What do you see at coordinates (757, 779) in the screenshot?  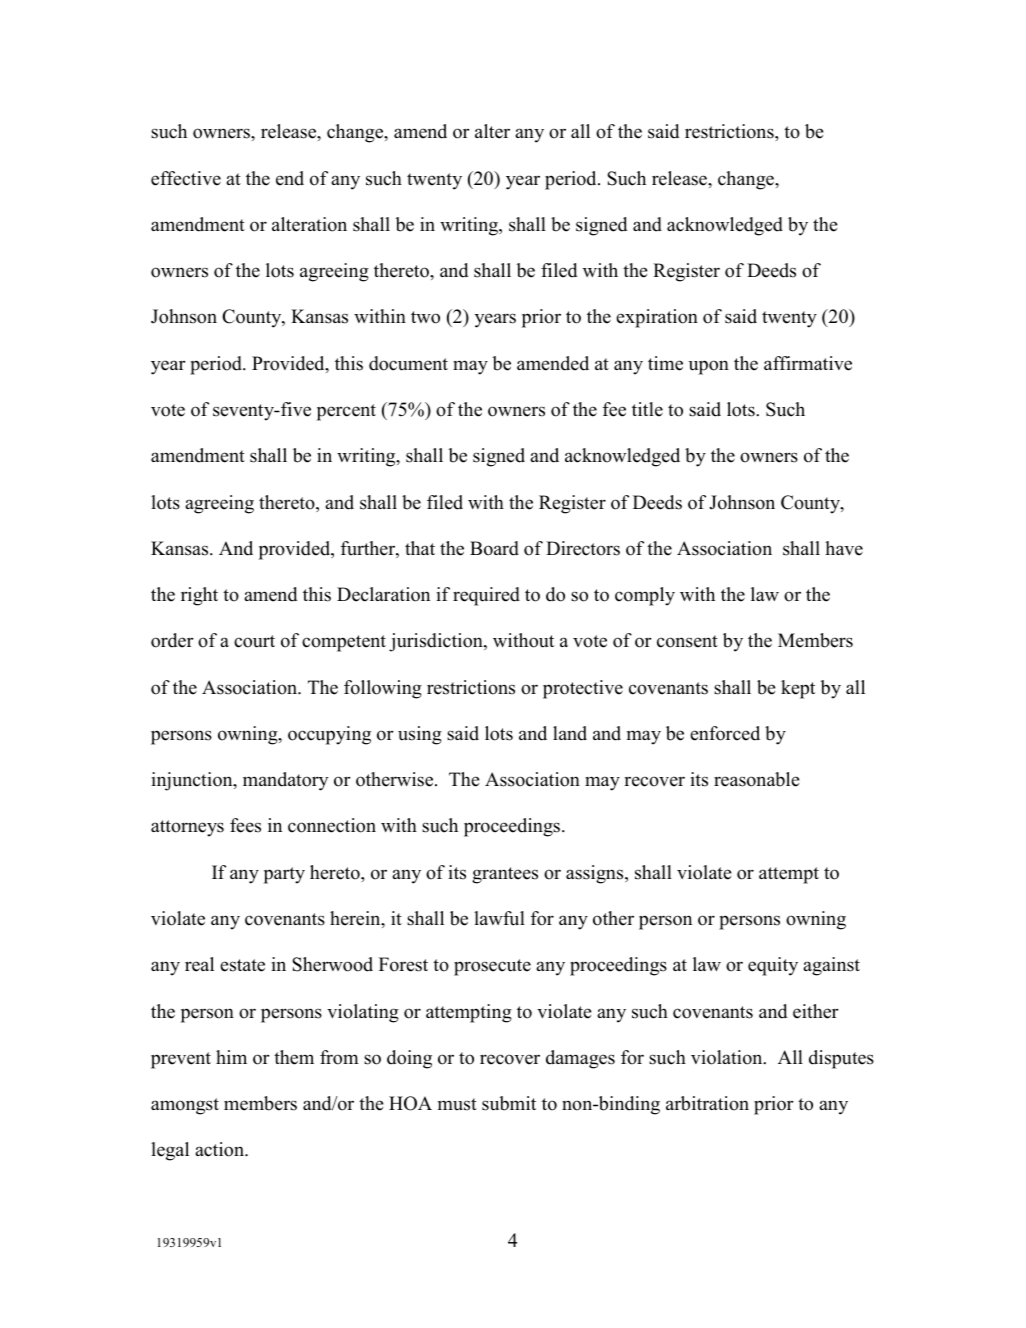 I see `reasonable` at bounding box center [757, 779].
